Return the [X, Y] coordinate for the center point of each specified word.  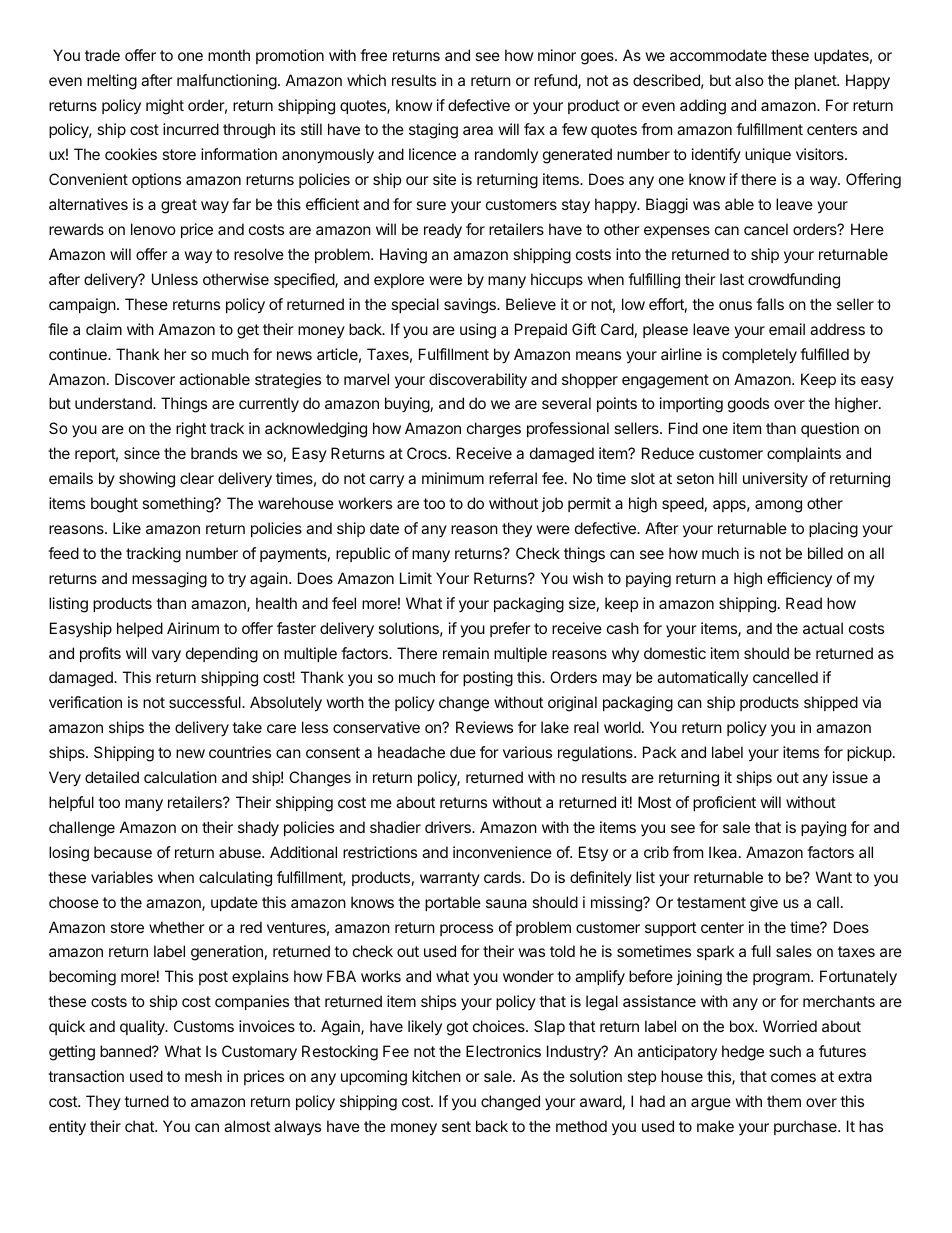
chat [140, 1126]
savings [471, 306]
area [478, 130]
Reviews [484, 727]
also [749, 80]
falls [770, 304]
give [764, 904]
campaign [82, 306]
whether [177, 927]
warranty [450, 879]
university [775, 479]
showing [147, 480]
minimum [453, 478]
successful [206, 702]
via [871, 702]
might [165, 107]
